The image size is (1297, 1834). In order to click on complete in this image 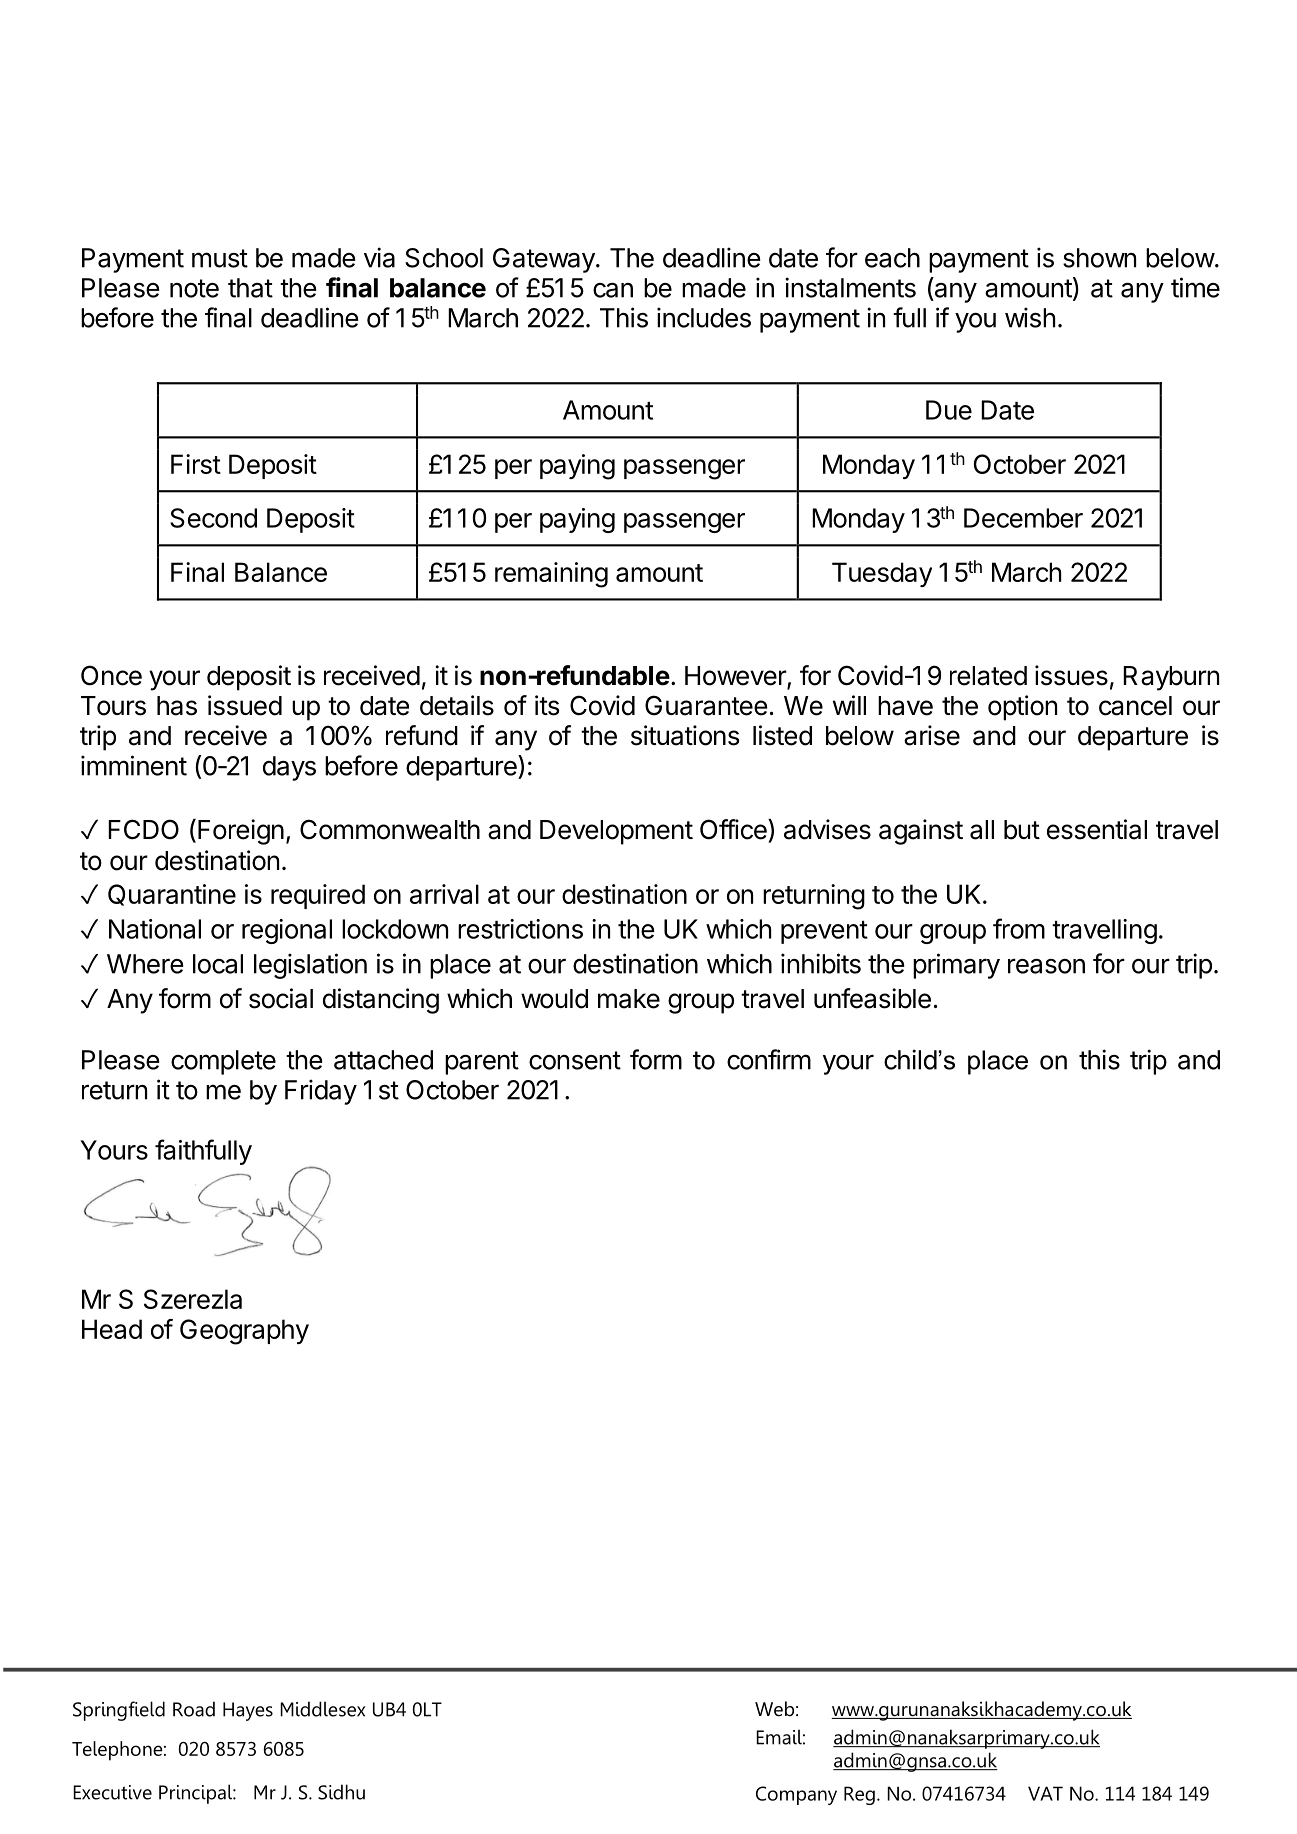, I will do `click(223, 1062)`.
